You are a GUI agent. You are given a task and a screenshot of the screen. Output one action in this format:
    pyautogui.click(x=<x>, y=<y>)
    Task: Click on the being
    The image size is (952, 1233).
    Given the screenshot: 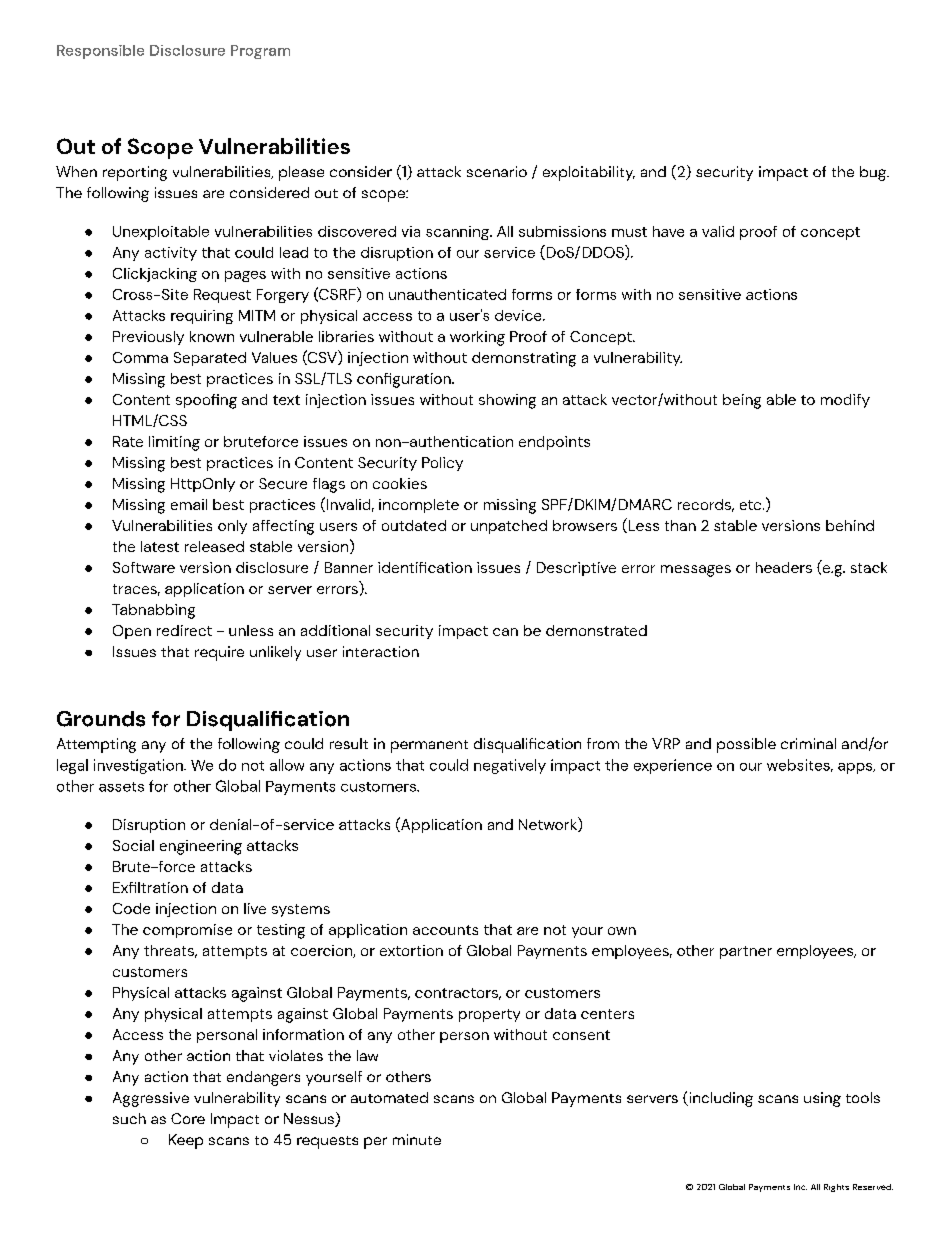 What is the action you would take?
    pyautogui.click(x=742, y=401)
